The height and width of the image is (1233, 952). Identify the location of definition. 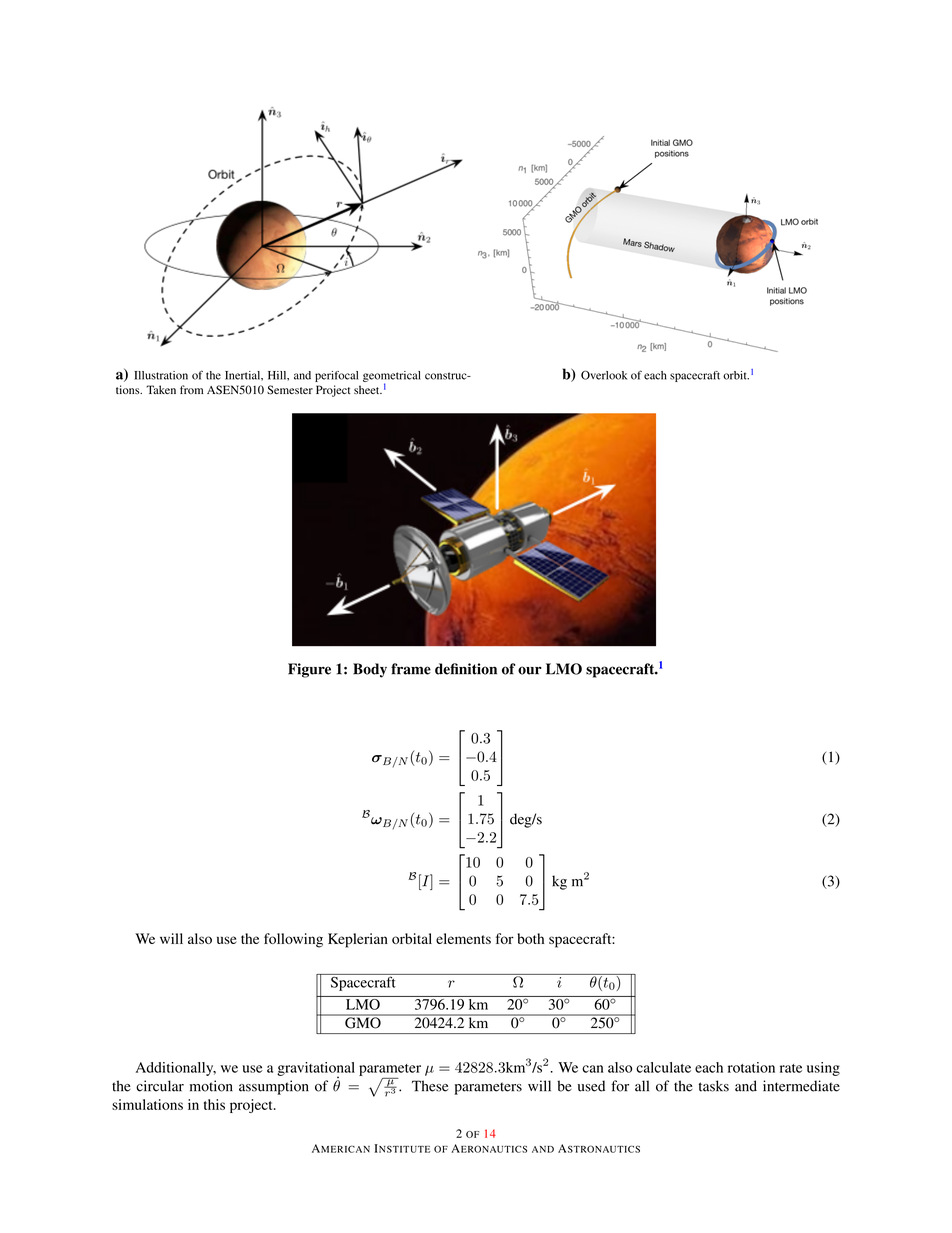
(466, 669).
